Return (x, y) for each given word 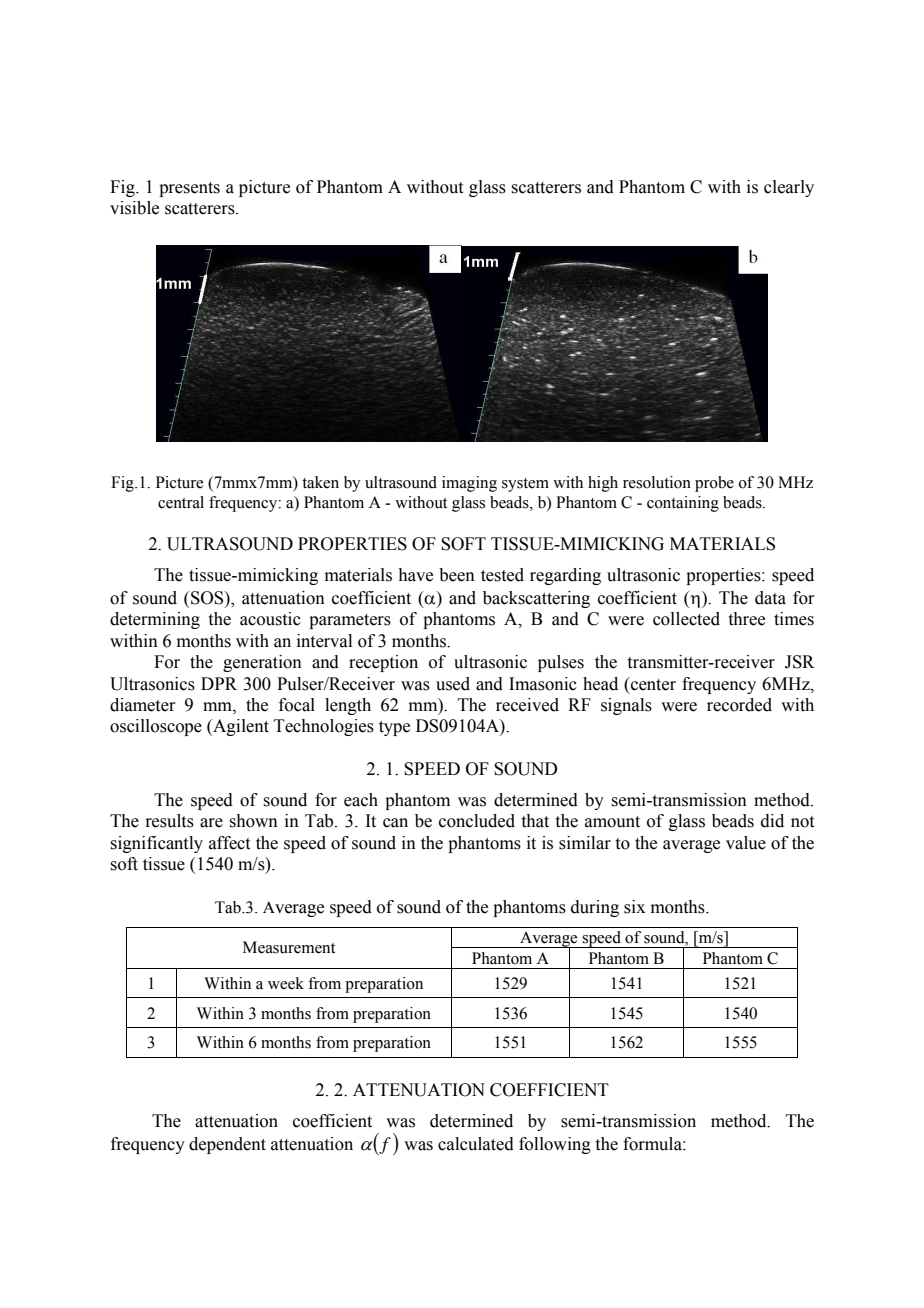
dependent (227, 1145)
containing (683, 504)
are (211, 823)
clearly (789, 188)
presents (189, 189)
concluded (477, 821)
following (555, 1145)
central (181, 502)
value (746, 843)
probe (714, 484)
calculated (476, 1144)
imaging (469, 484)
